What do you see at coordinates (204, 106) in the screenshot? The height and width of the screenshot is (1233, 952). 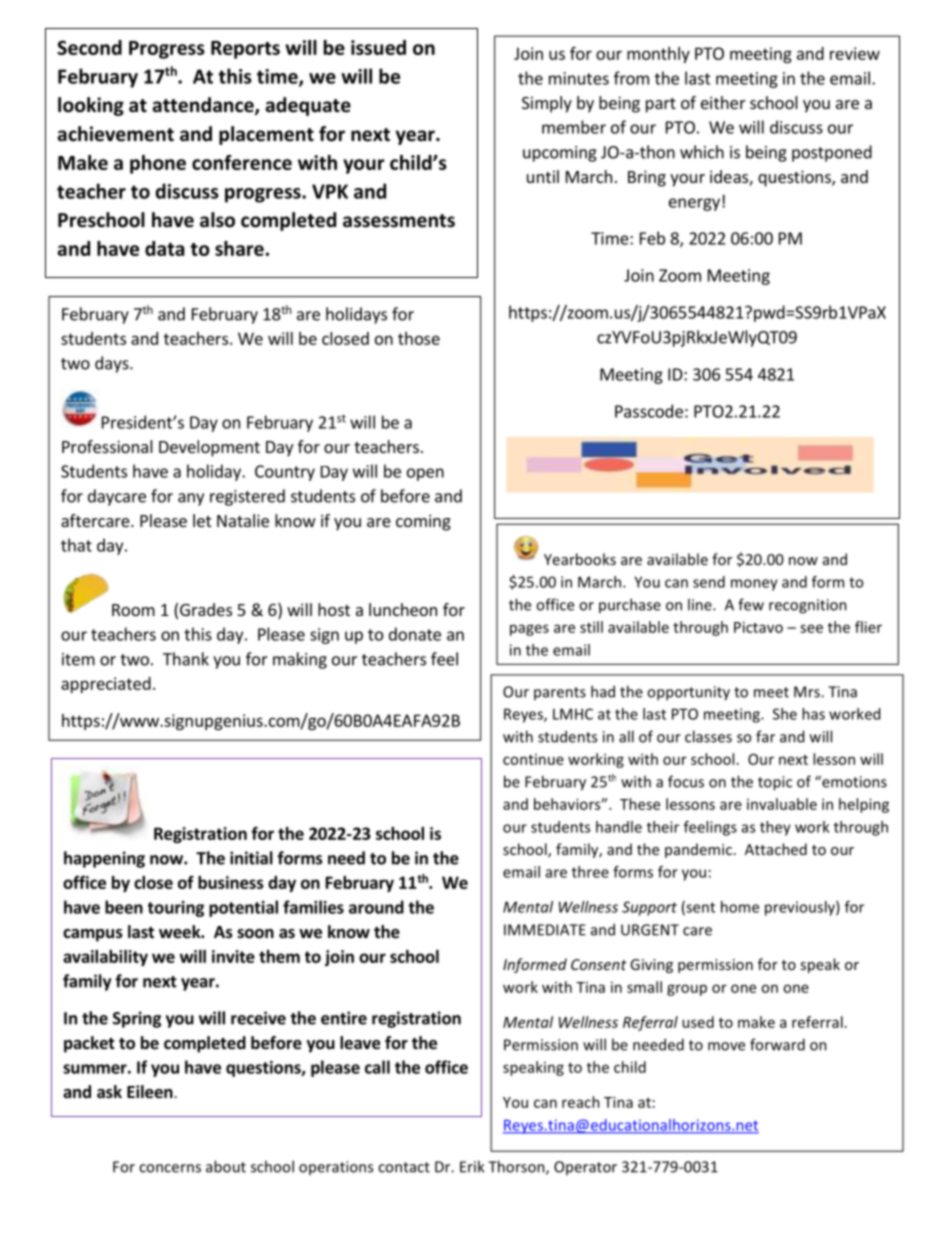 I see `attendance` at bounding box center [204, 106].
